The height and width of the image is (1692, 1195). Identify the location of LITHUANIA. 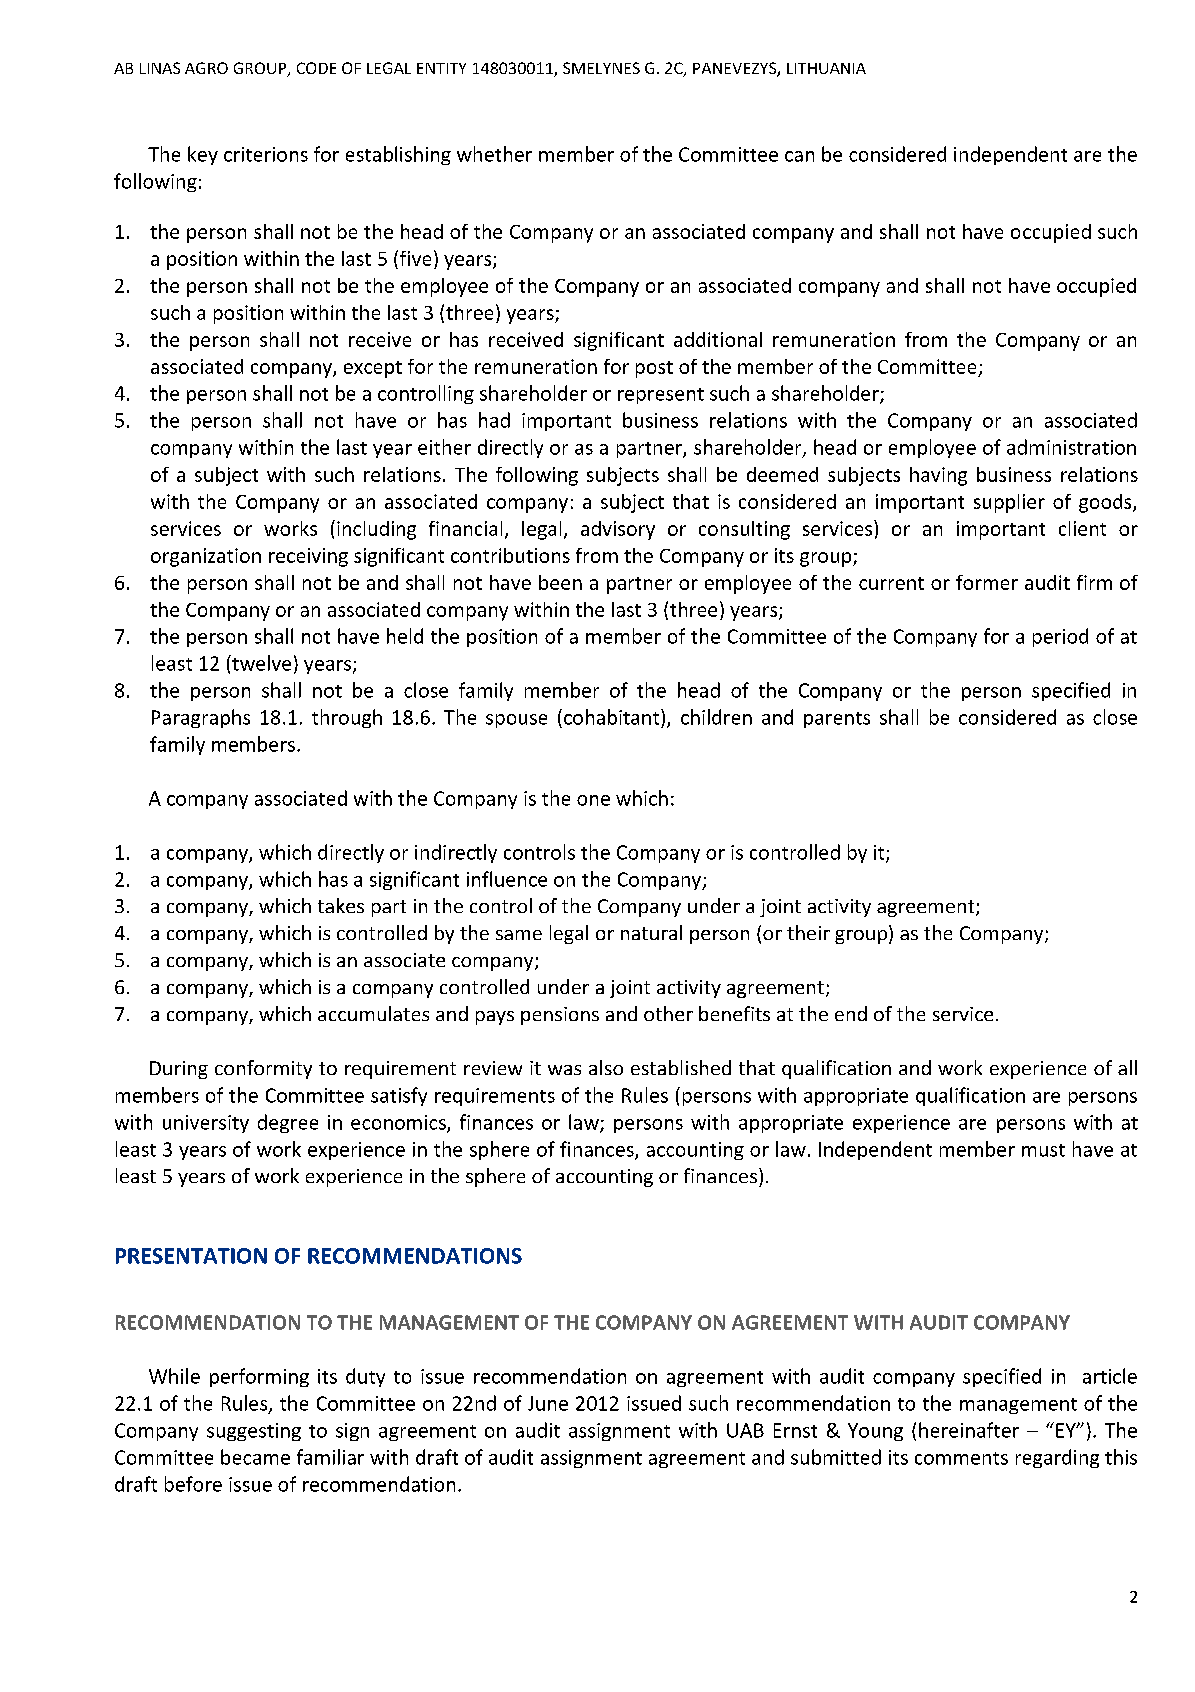
(826, 68).
